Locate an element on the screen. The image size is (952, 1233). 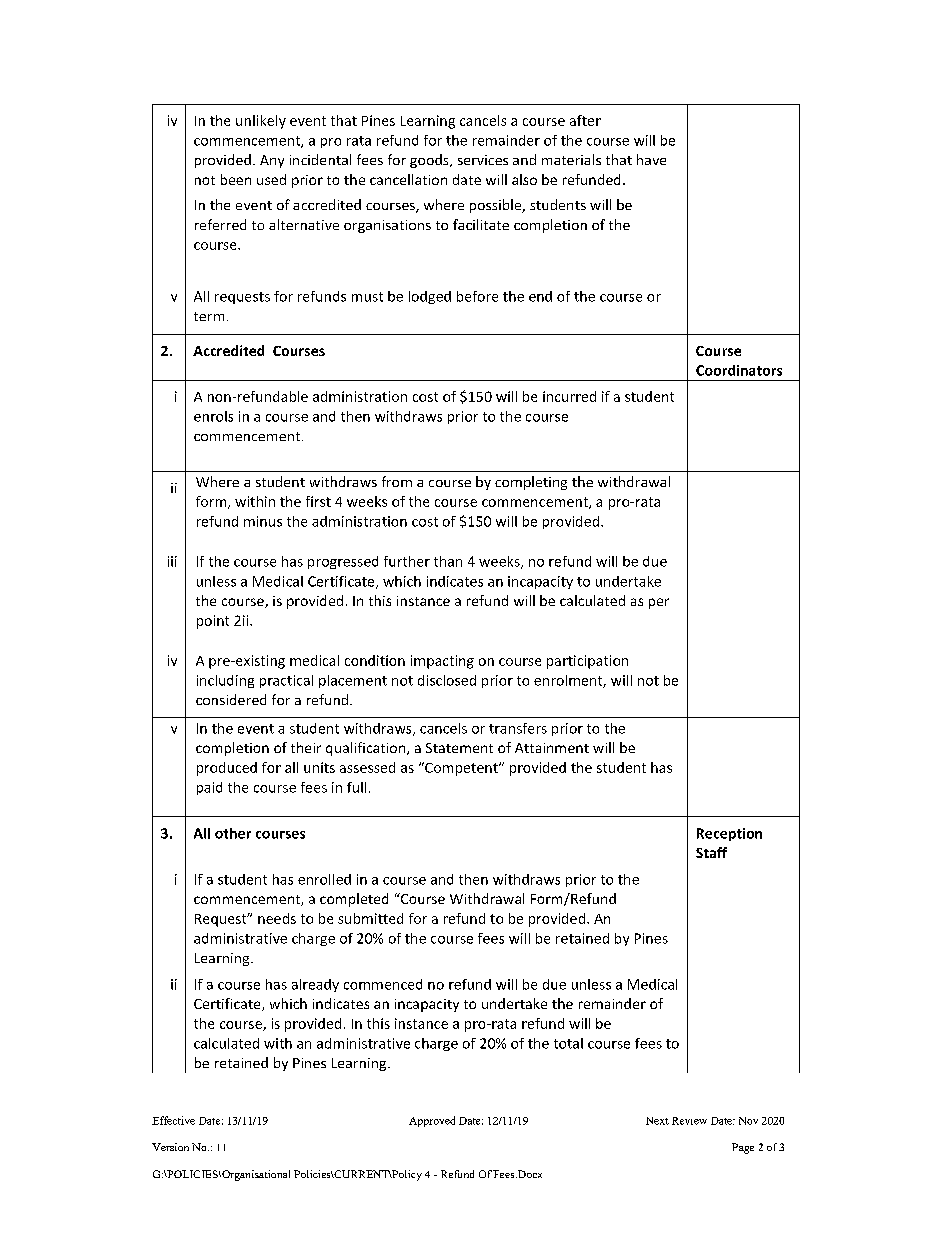
Review is located at coordinates (689, 1121).
